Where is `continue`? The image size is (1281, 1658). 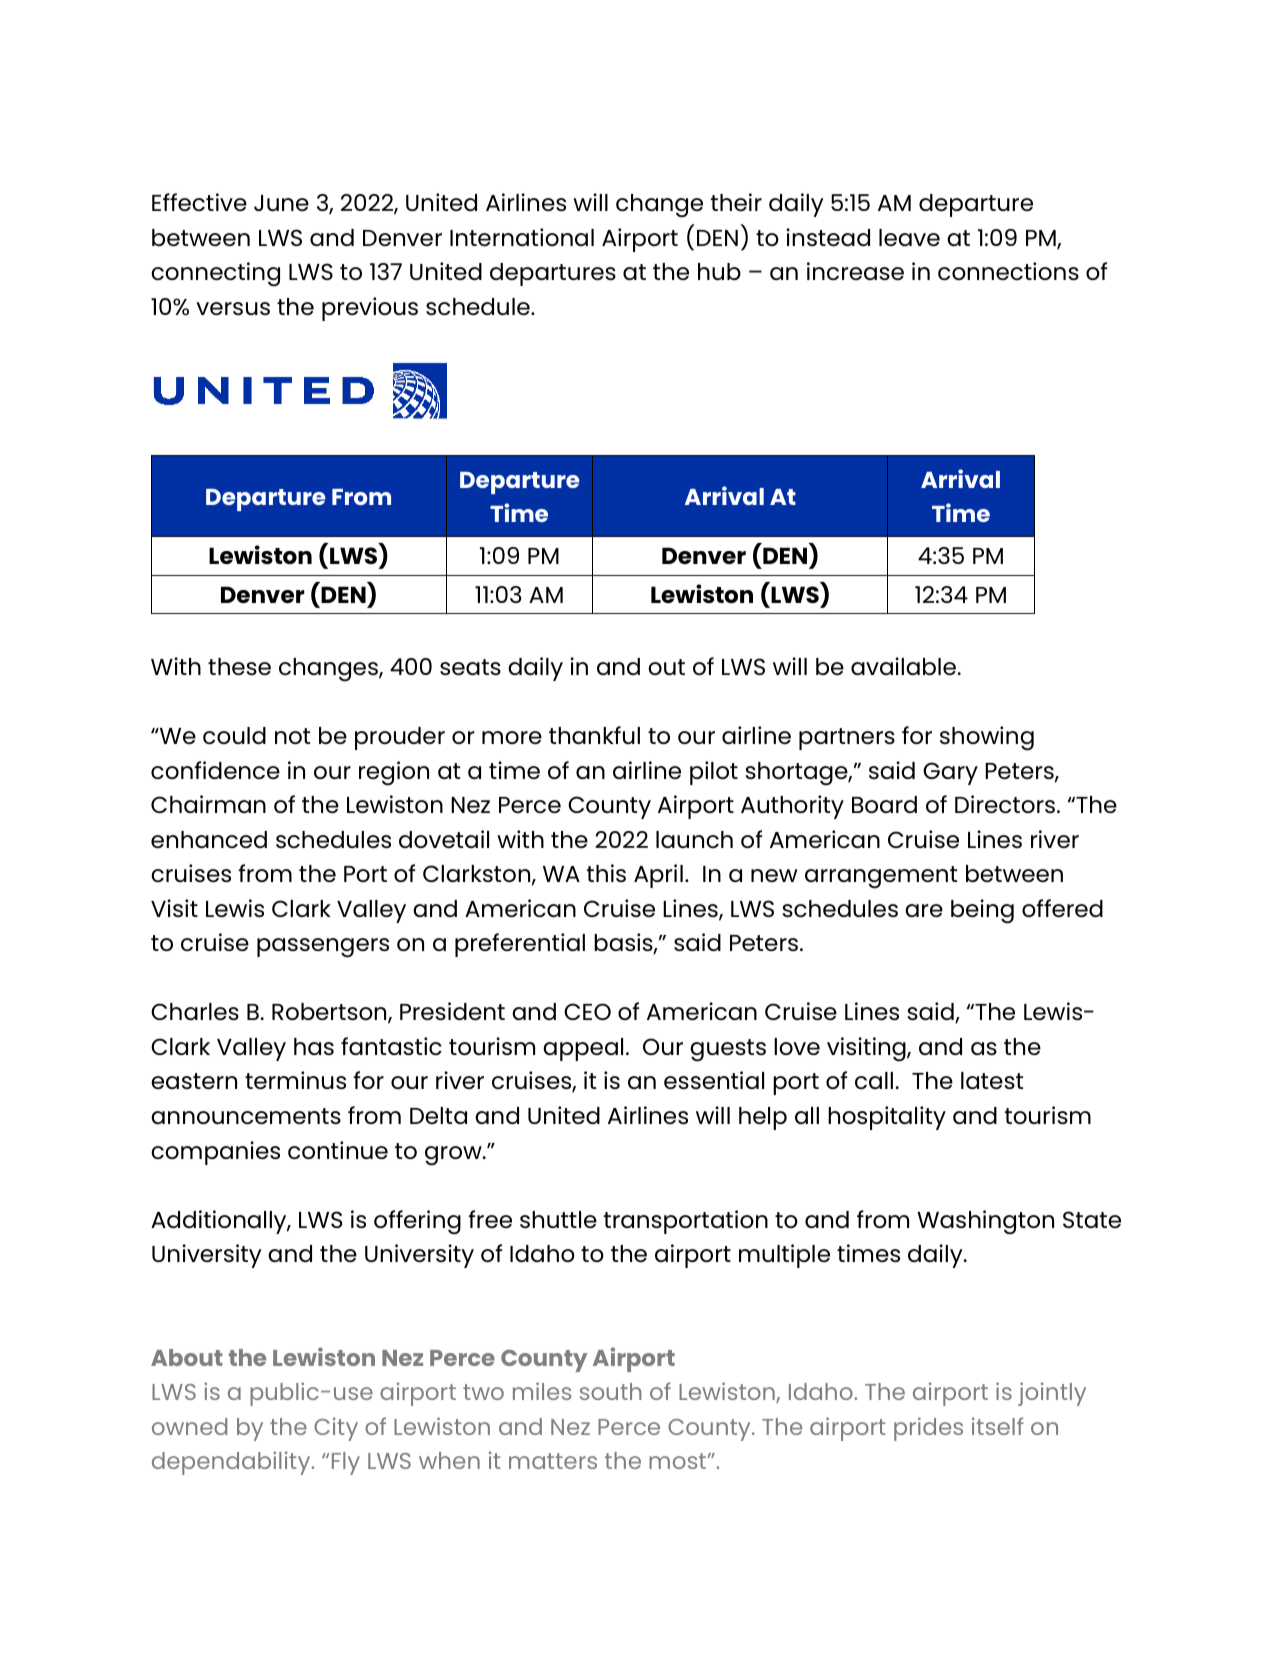 continue is located at coordinates (338, 1150).
